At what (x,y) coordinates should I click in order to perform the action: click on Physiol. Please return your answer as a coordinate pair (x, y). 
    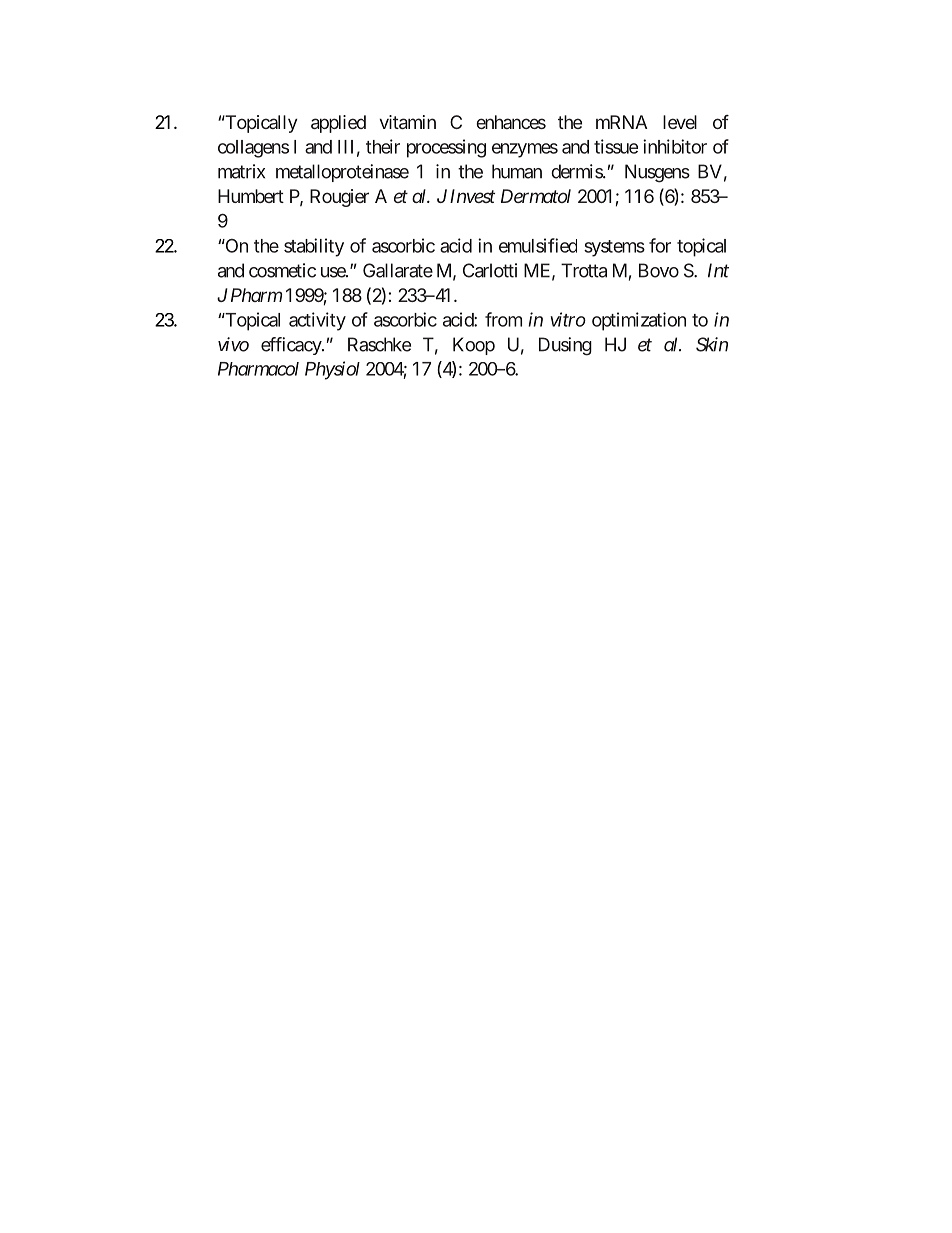
    Looking at the image, I should click on (332, 370).
